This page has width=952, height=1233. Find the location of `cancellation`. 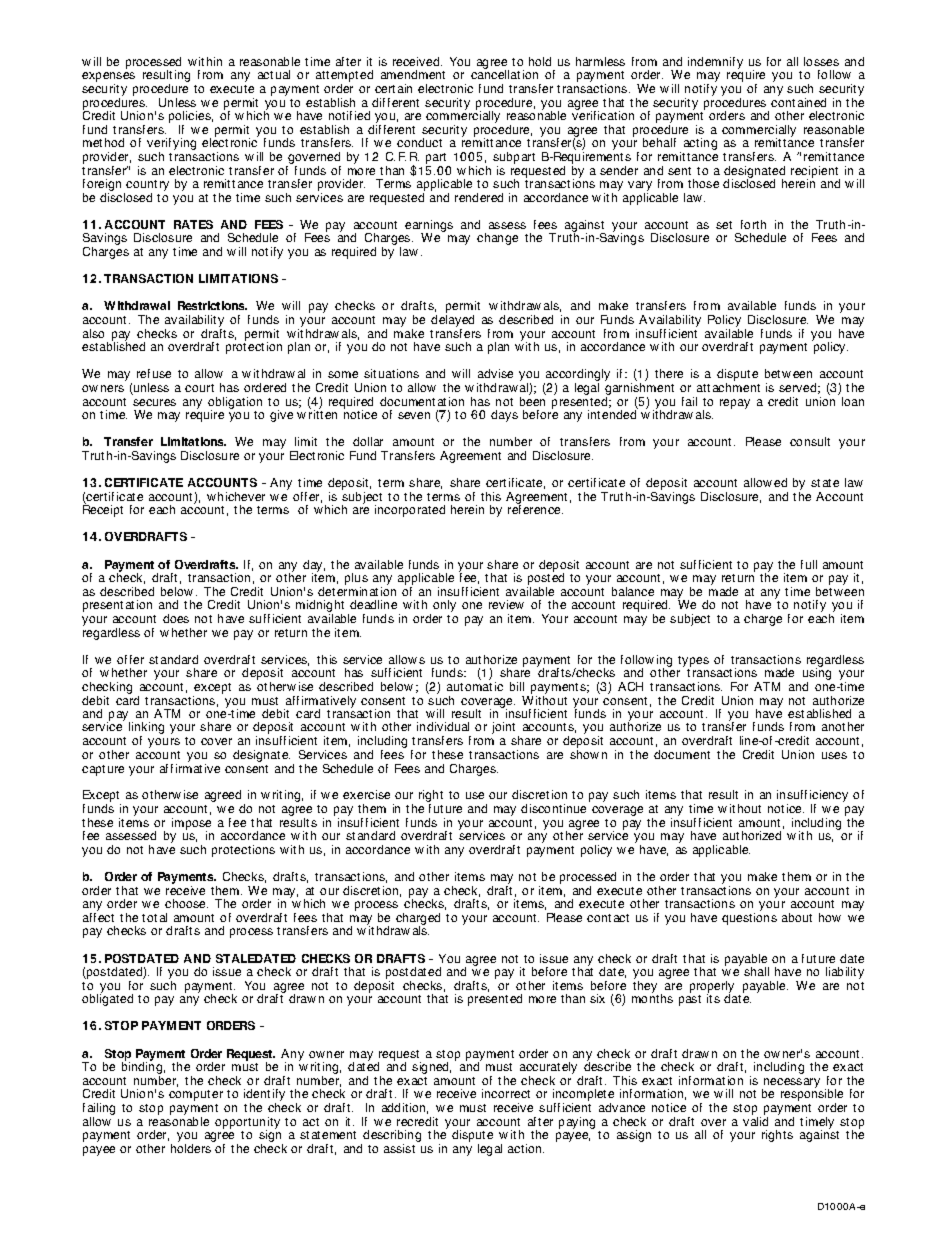

cancellation is located at coordinates (504, 74).
